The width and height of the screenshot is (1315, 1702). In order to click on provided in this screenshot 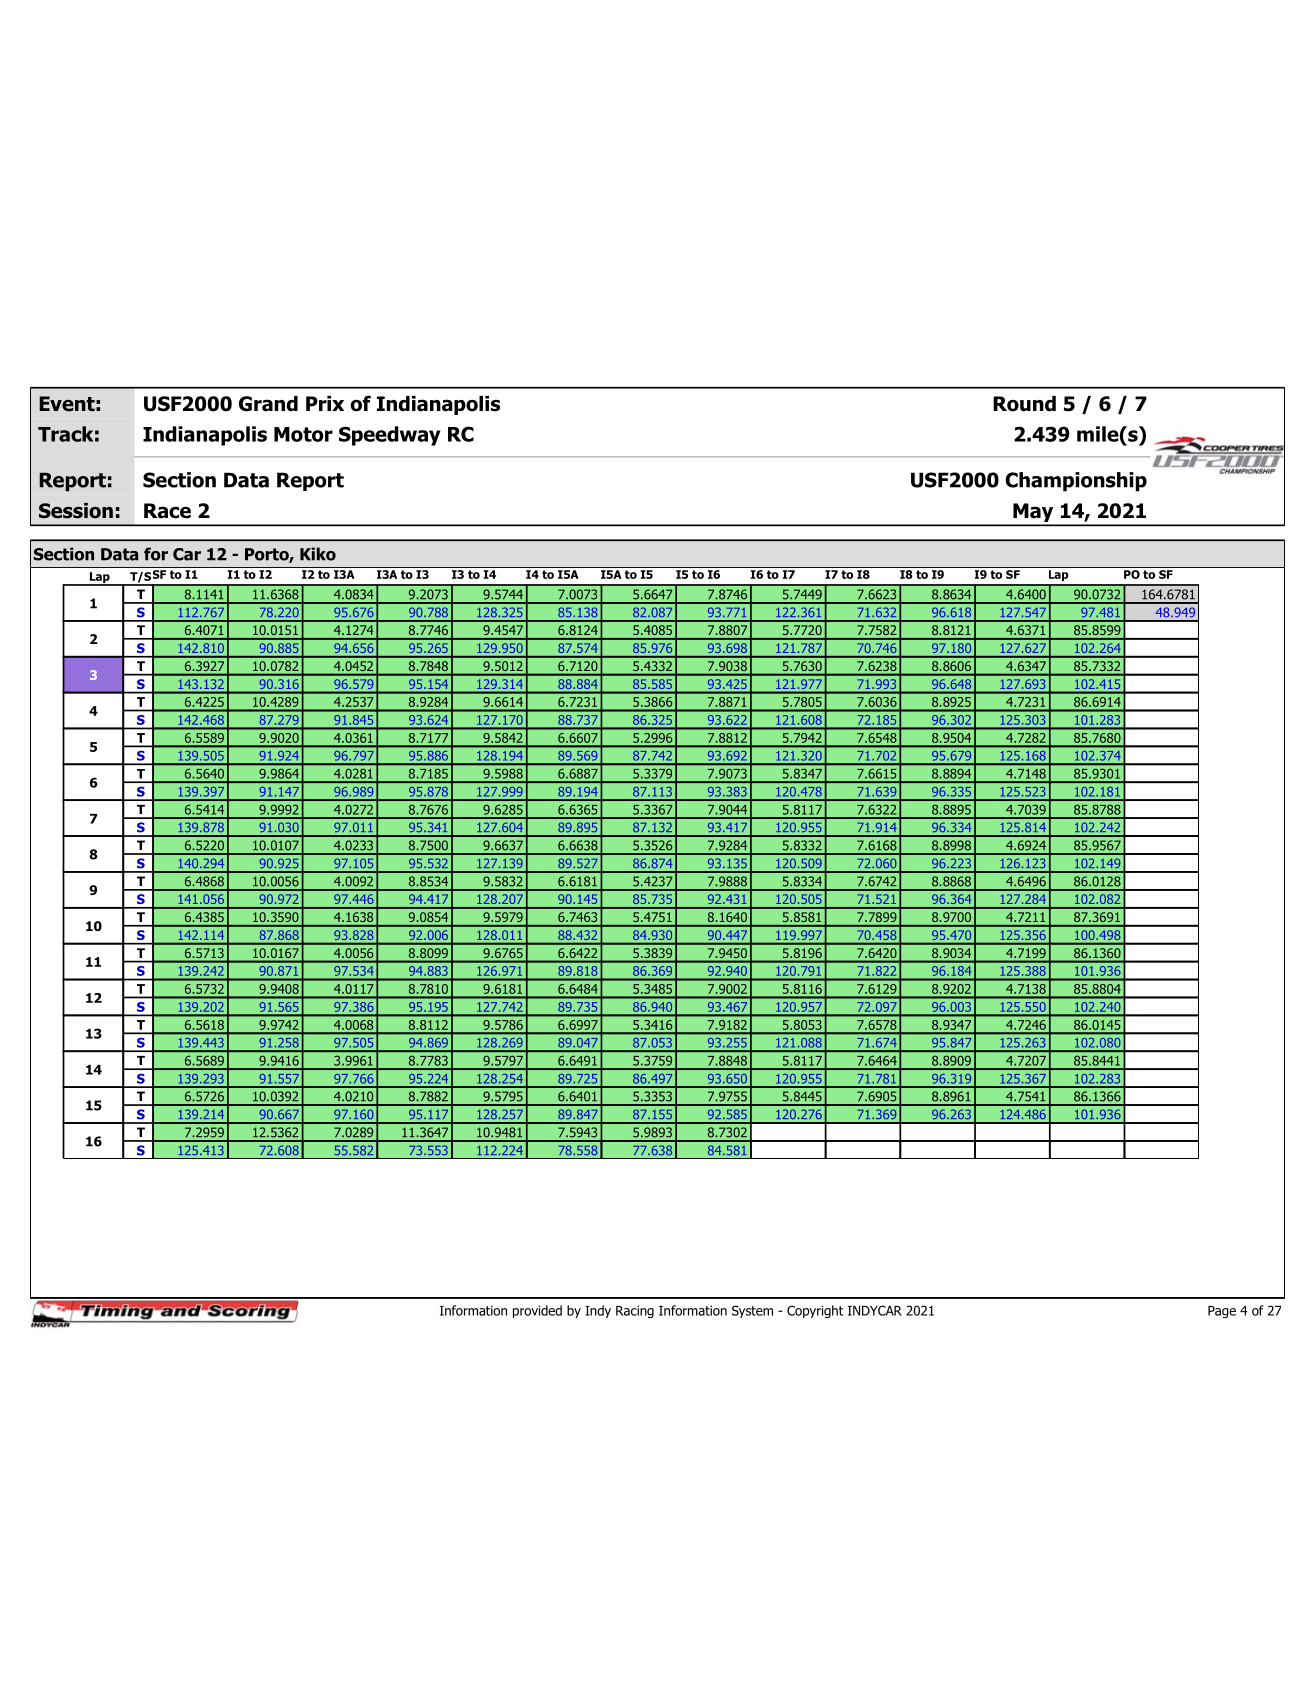, I will do `click(537, 1311)`.
